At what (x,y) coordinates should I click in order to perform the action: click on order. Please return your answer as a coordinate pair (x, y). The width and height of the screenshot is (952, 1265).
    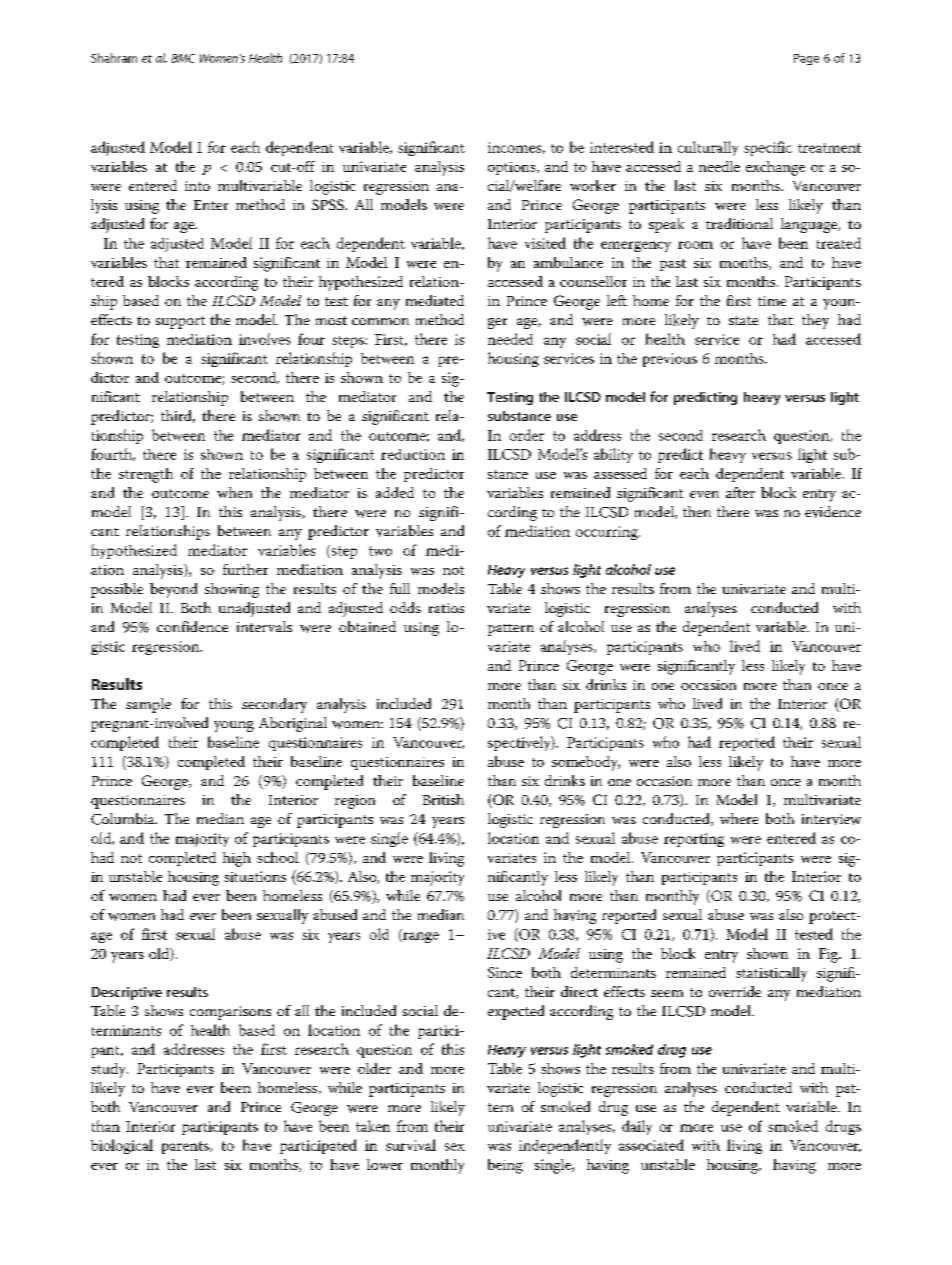
    Looking at the image, I should click on (527, 435).
